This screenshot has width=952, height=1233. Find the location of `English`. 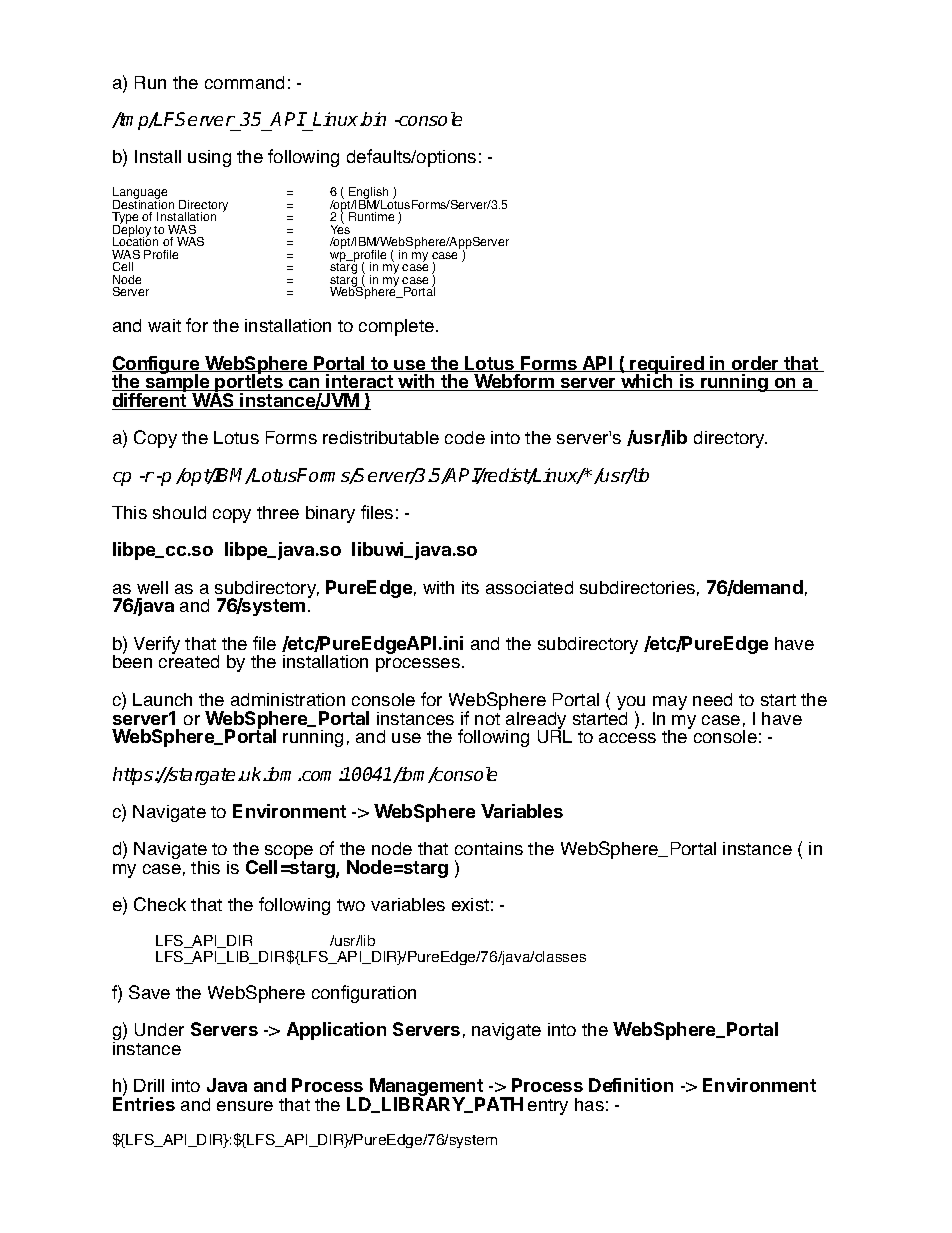

English is located at coordinates (368, 194).
